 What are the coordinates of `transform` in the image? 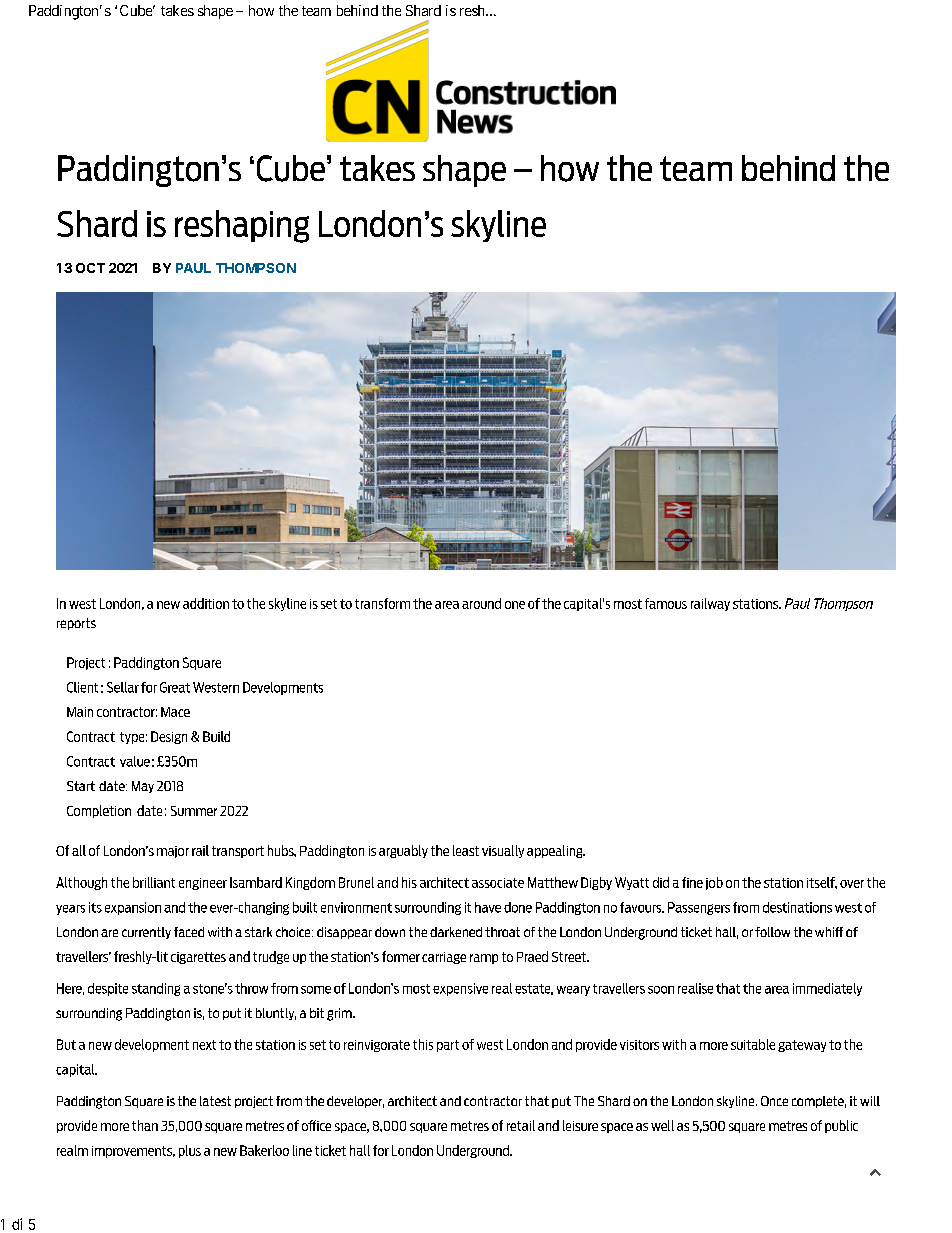 It's located at (382, 603).
